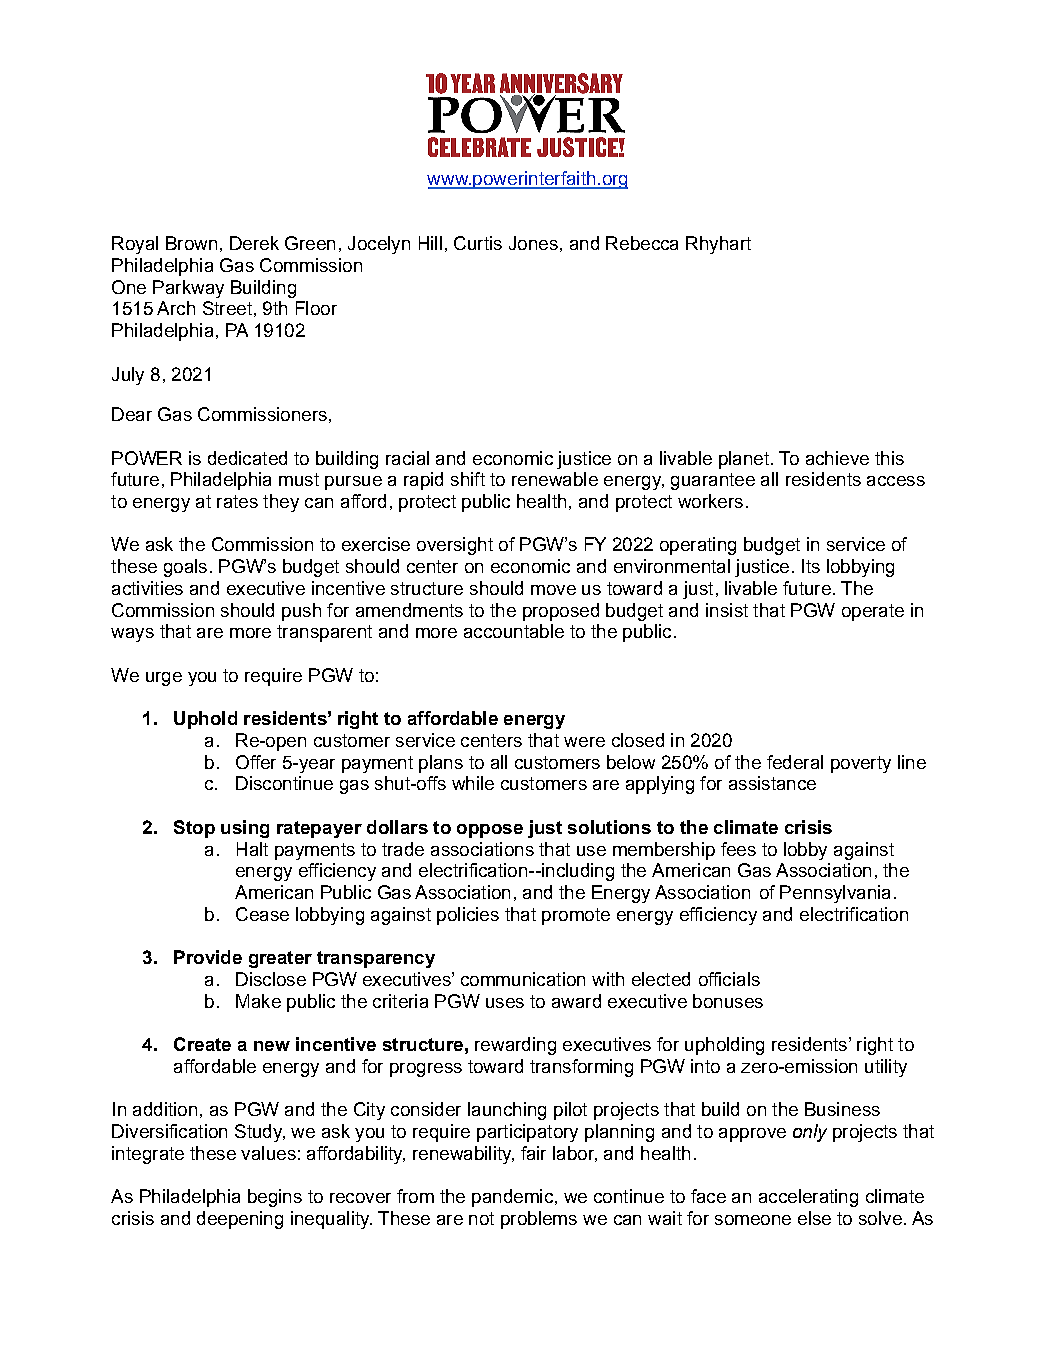  Describe the element at coordinates (837, 458) in the image. I see `achieve` at that location.
